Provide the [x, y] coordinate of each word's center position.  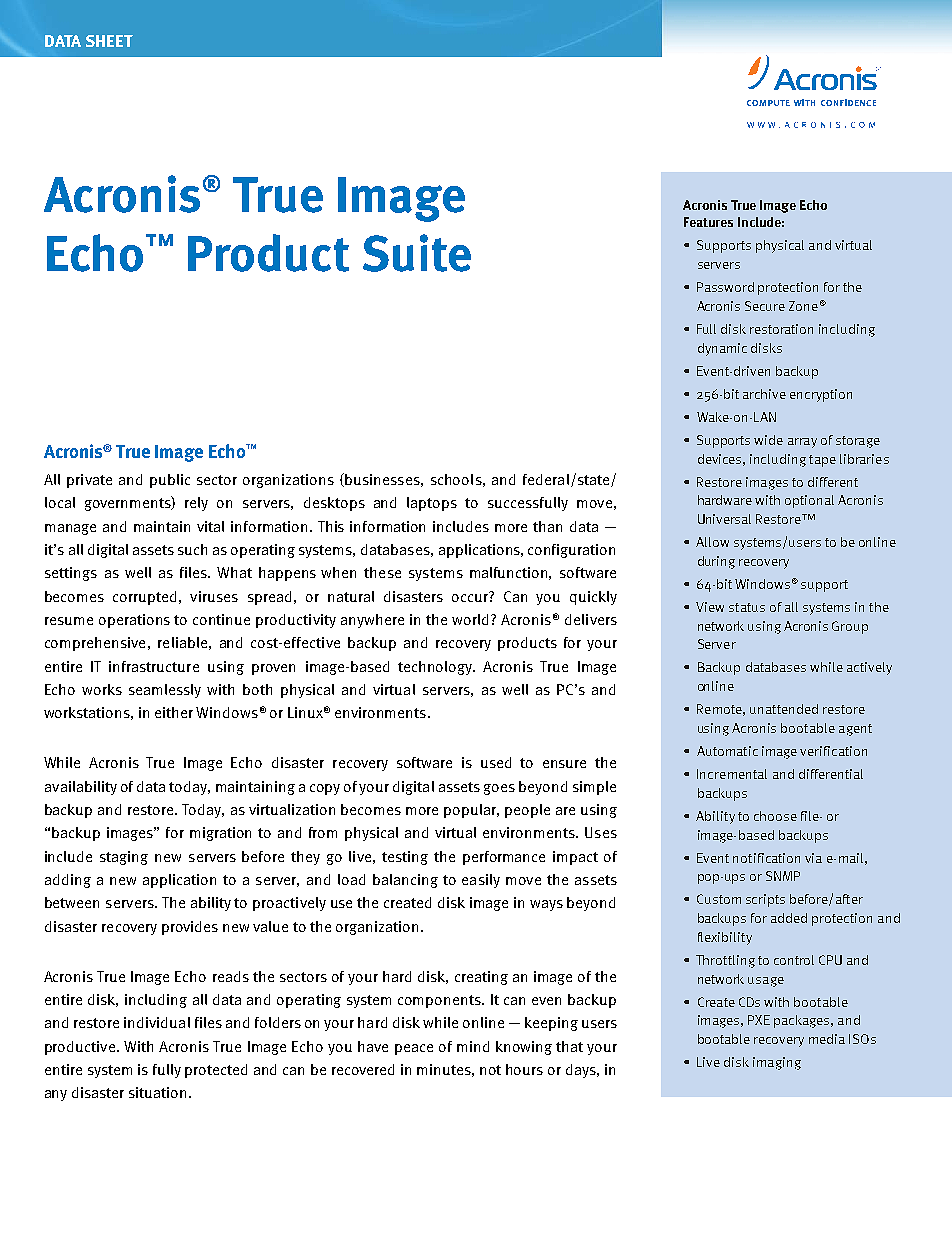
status [747, 607]
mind [473, 1046]
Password [725, 287]
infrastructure [154, 666]
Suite [417, 253]
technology [436, 668]
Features [708, 222]
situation [157, 1092]
